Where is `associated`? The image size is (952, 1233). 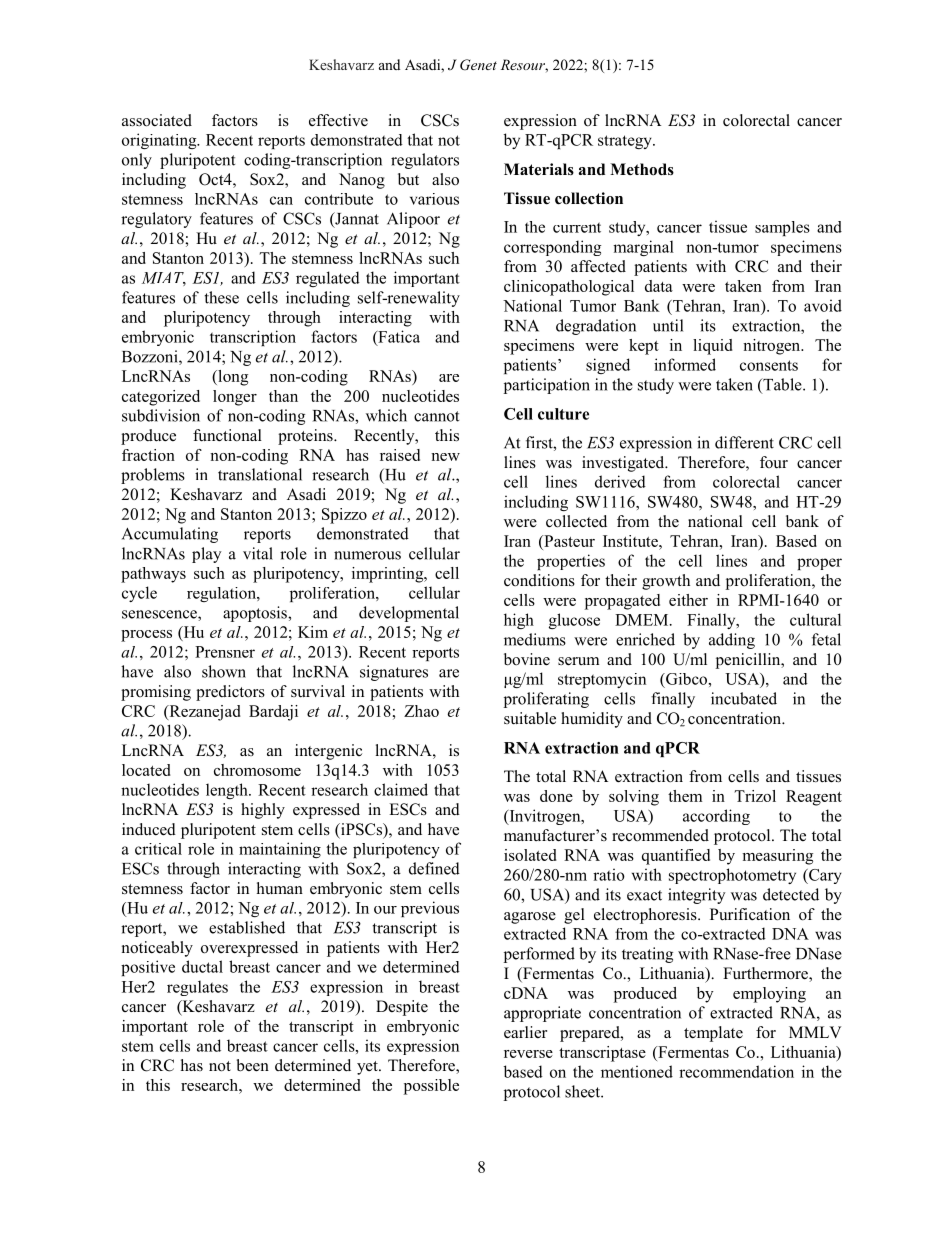
associated is located at coordinates (157, 120).
